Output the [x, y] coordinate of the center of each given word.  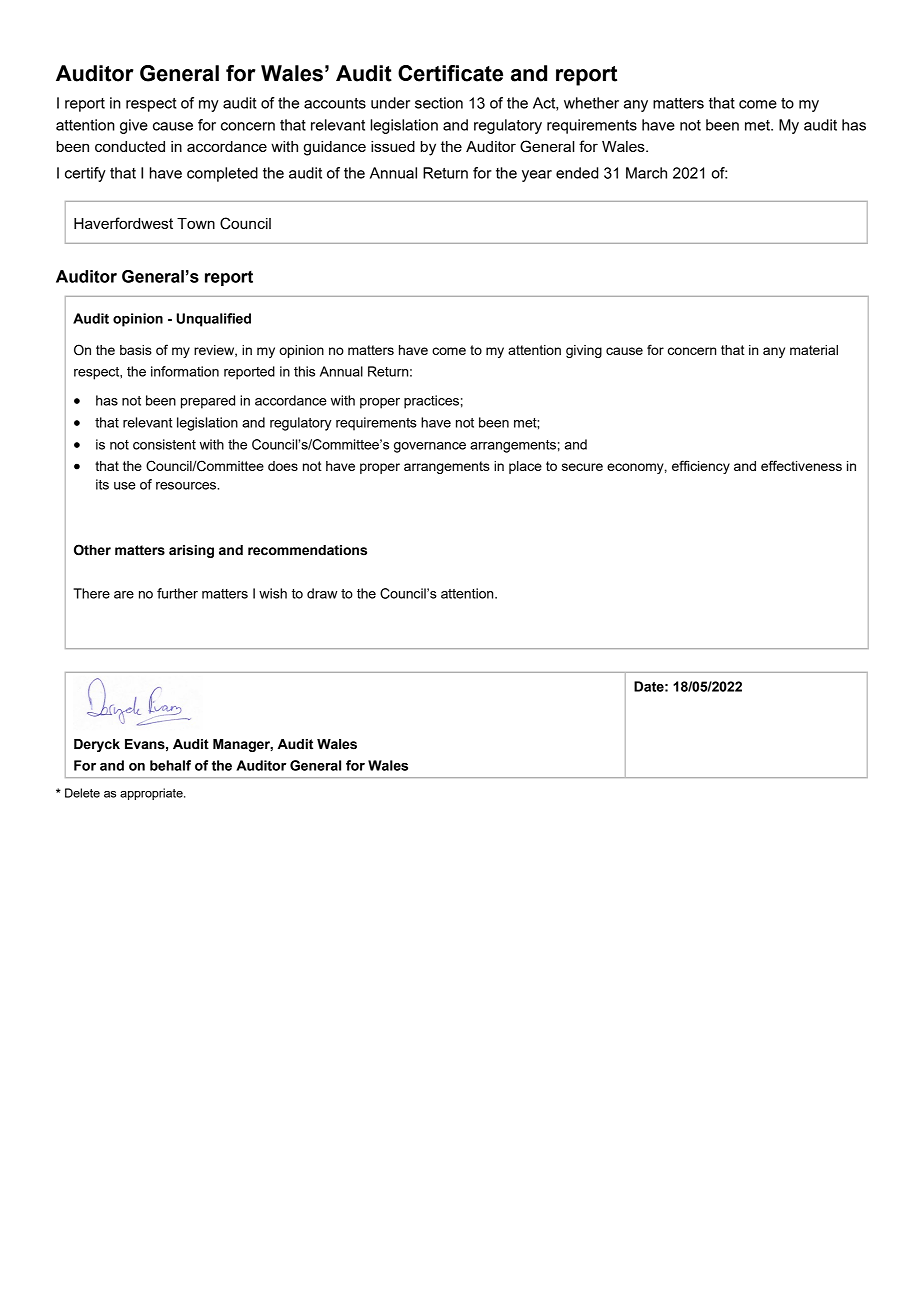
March [646, 173]
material [814, 350]
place [525, 467]
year [537, 176]
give [134, 126]
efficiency [701, 467]
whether [591, 103]
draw [322, 593]
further [177, 593]
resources [187, 486]
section [439, 103]
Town [196, 223]
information [185, 371]
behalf [170, 765]
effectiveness [801, 465]
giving [584, 351]
